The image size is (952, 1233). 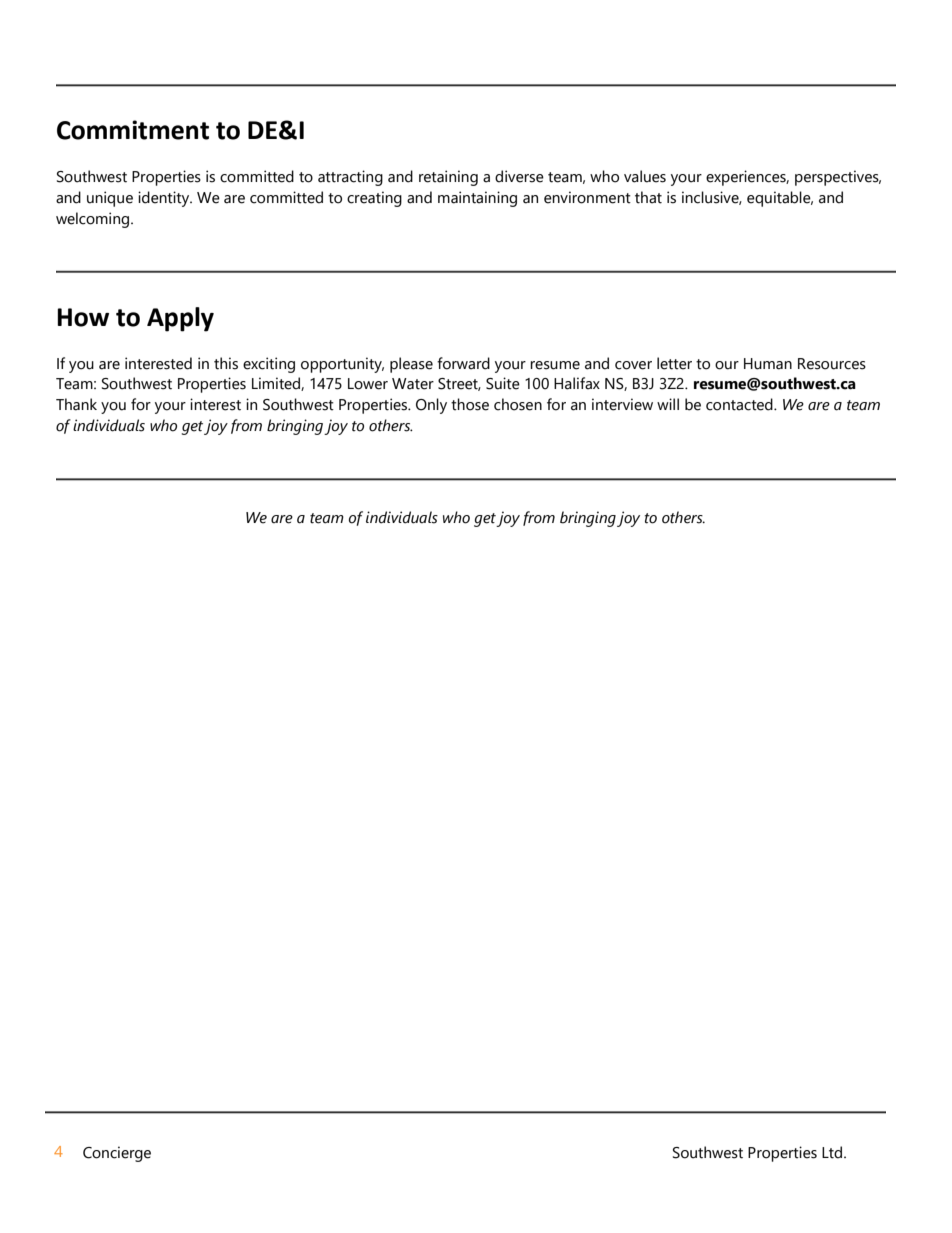 What do you see at coordinates (740, 404) in the page?
I see `contacted` at bounding box center [740, 404].
